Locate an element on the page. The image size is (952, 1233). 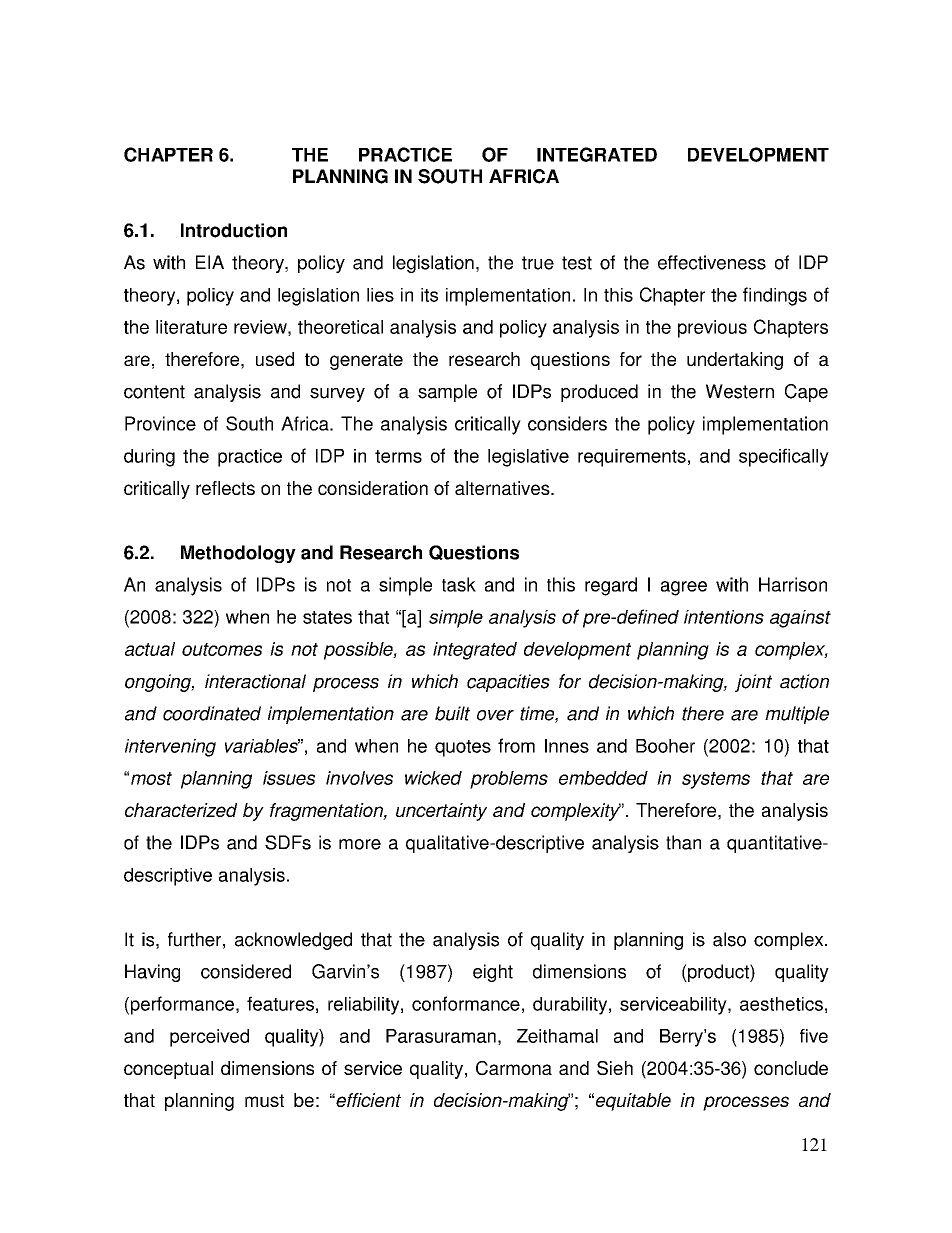
must is located at coordinates (264, 1100).
